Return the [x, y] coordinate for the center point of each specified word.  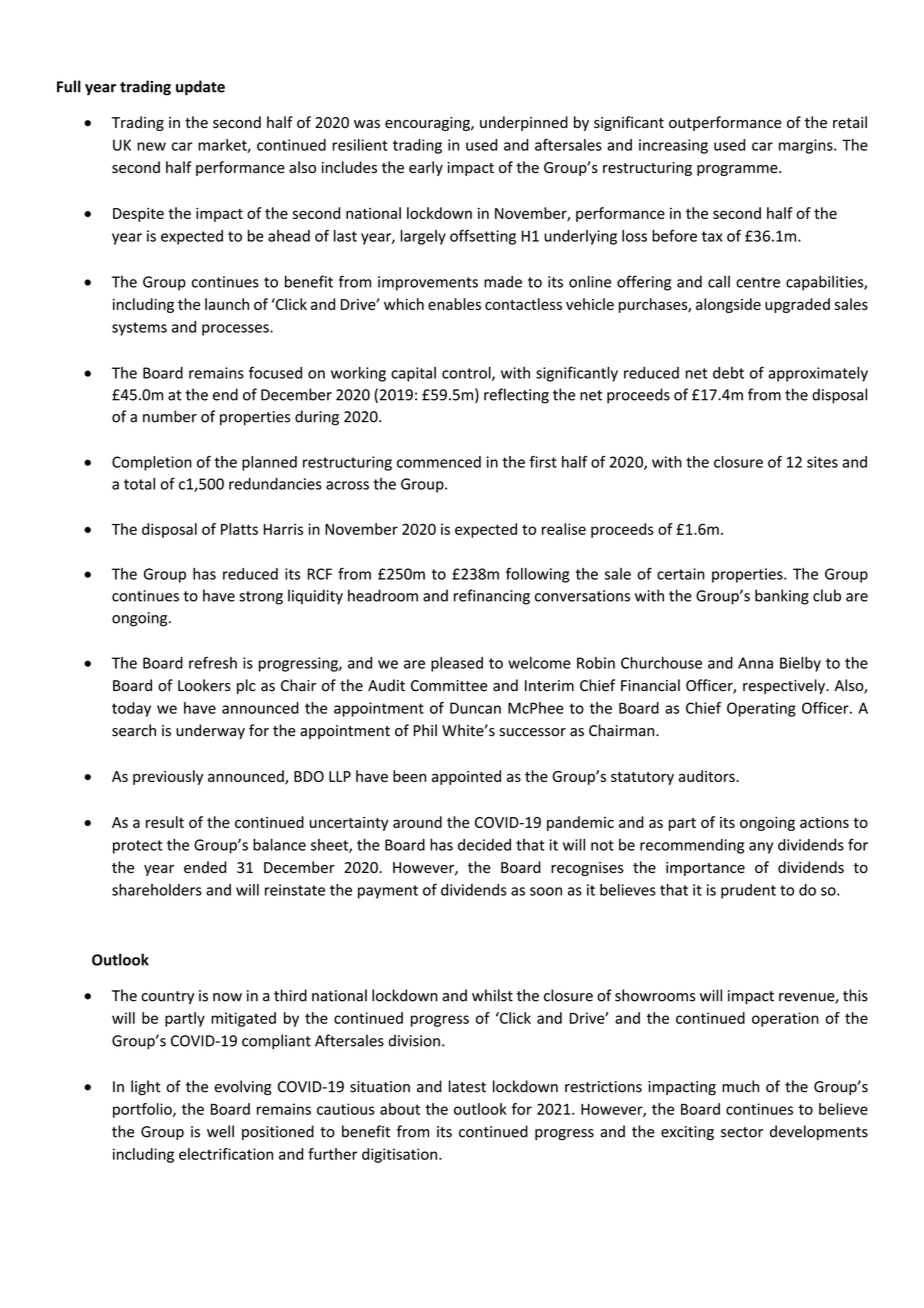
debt [728, 373]
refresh [213, 662]
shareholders [157, 890]
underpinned [524, 123]
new [151, 146]
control [467, 373]
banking [782, 597]
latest [467, 1086]
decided [484, 845]
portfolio [143, 1110]
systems [139, 329]
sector [742, 1132]
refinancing [492, 597]
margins [807, 146]
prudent [748, 891]
